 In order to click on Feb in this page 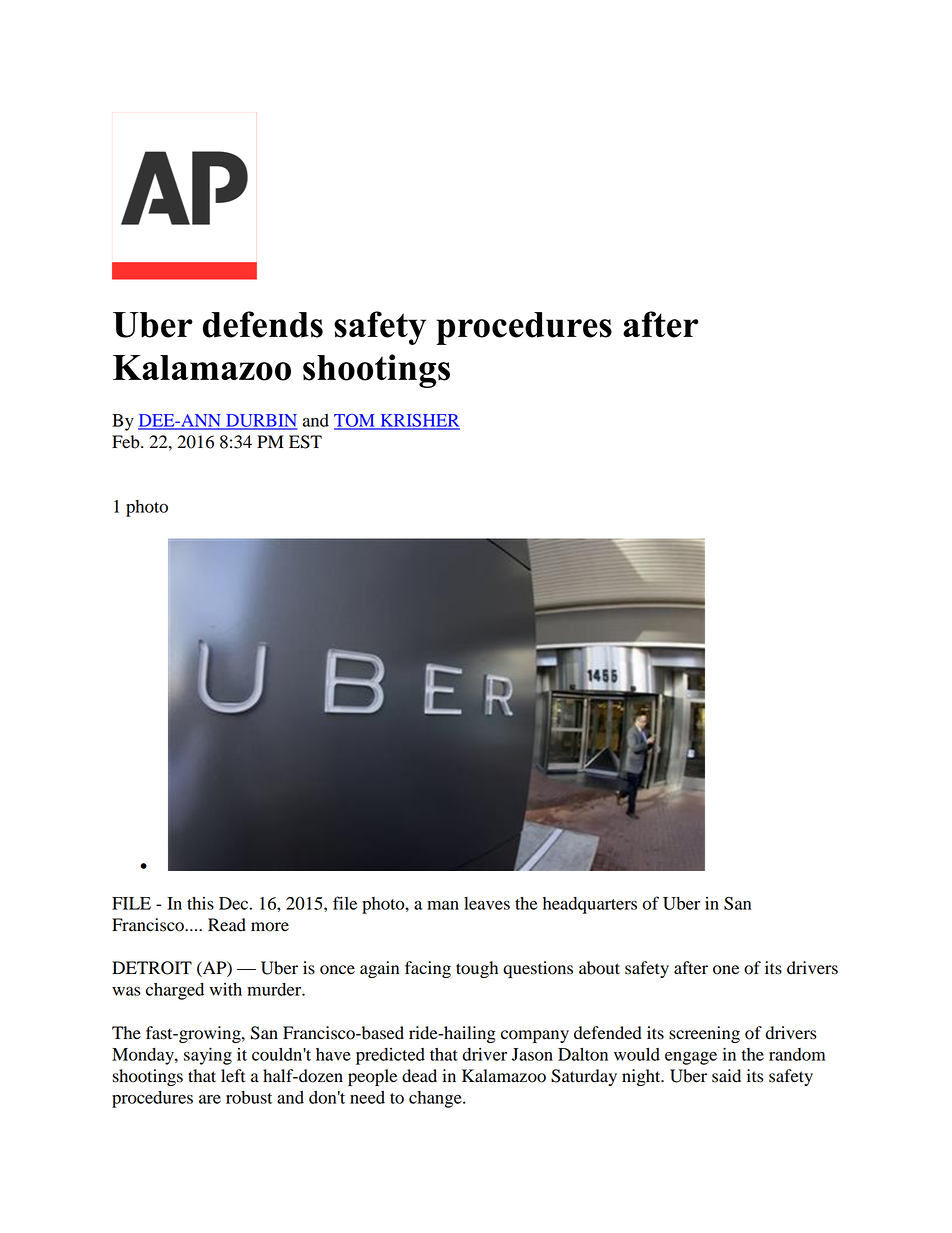, I will do `click(127, 442)`.
